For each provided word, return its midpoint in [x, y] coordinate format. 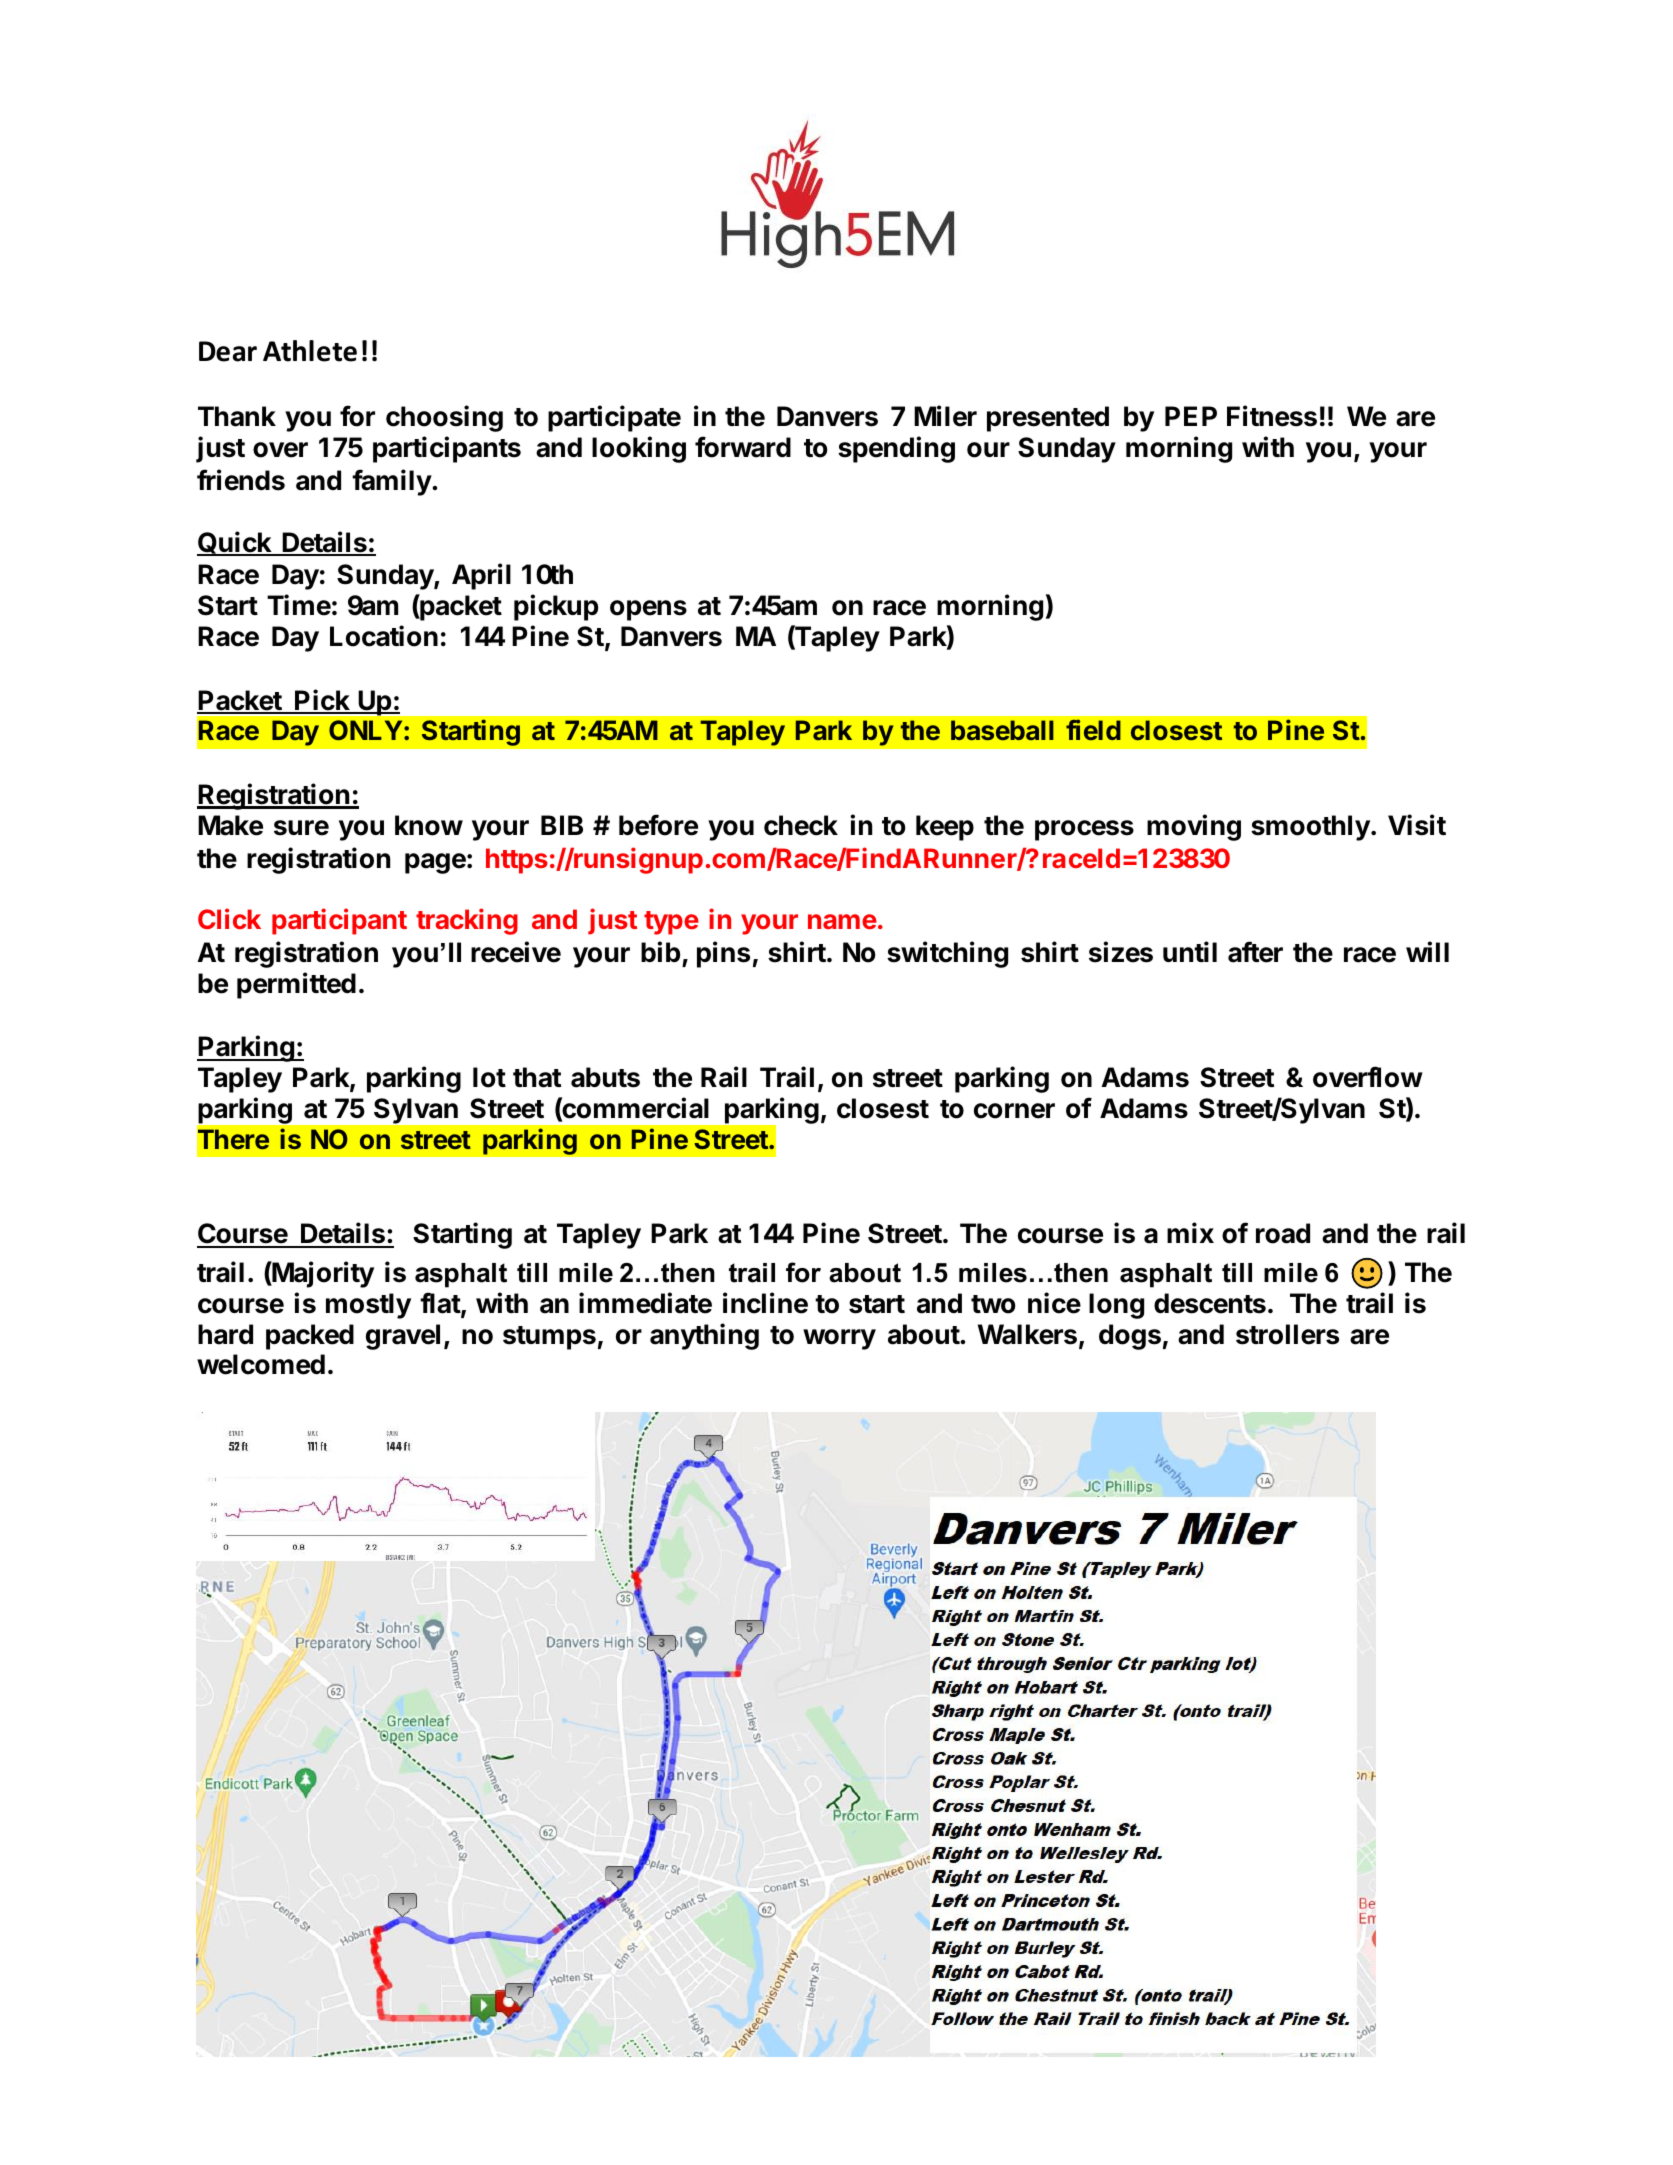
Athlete [310, 351]
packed [310, 1337]
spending [896, 449]
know [429, 825]
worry [839, 1339]
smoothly [1311, 828]
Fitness [1272, 416]
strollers [1287, 1334]
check [801, 825]
